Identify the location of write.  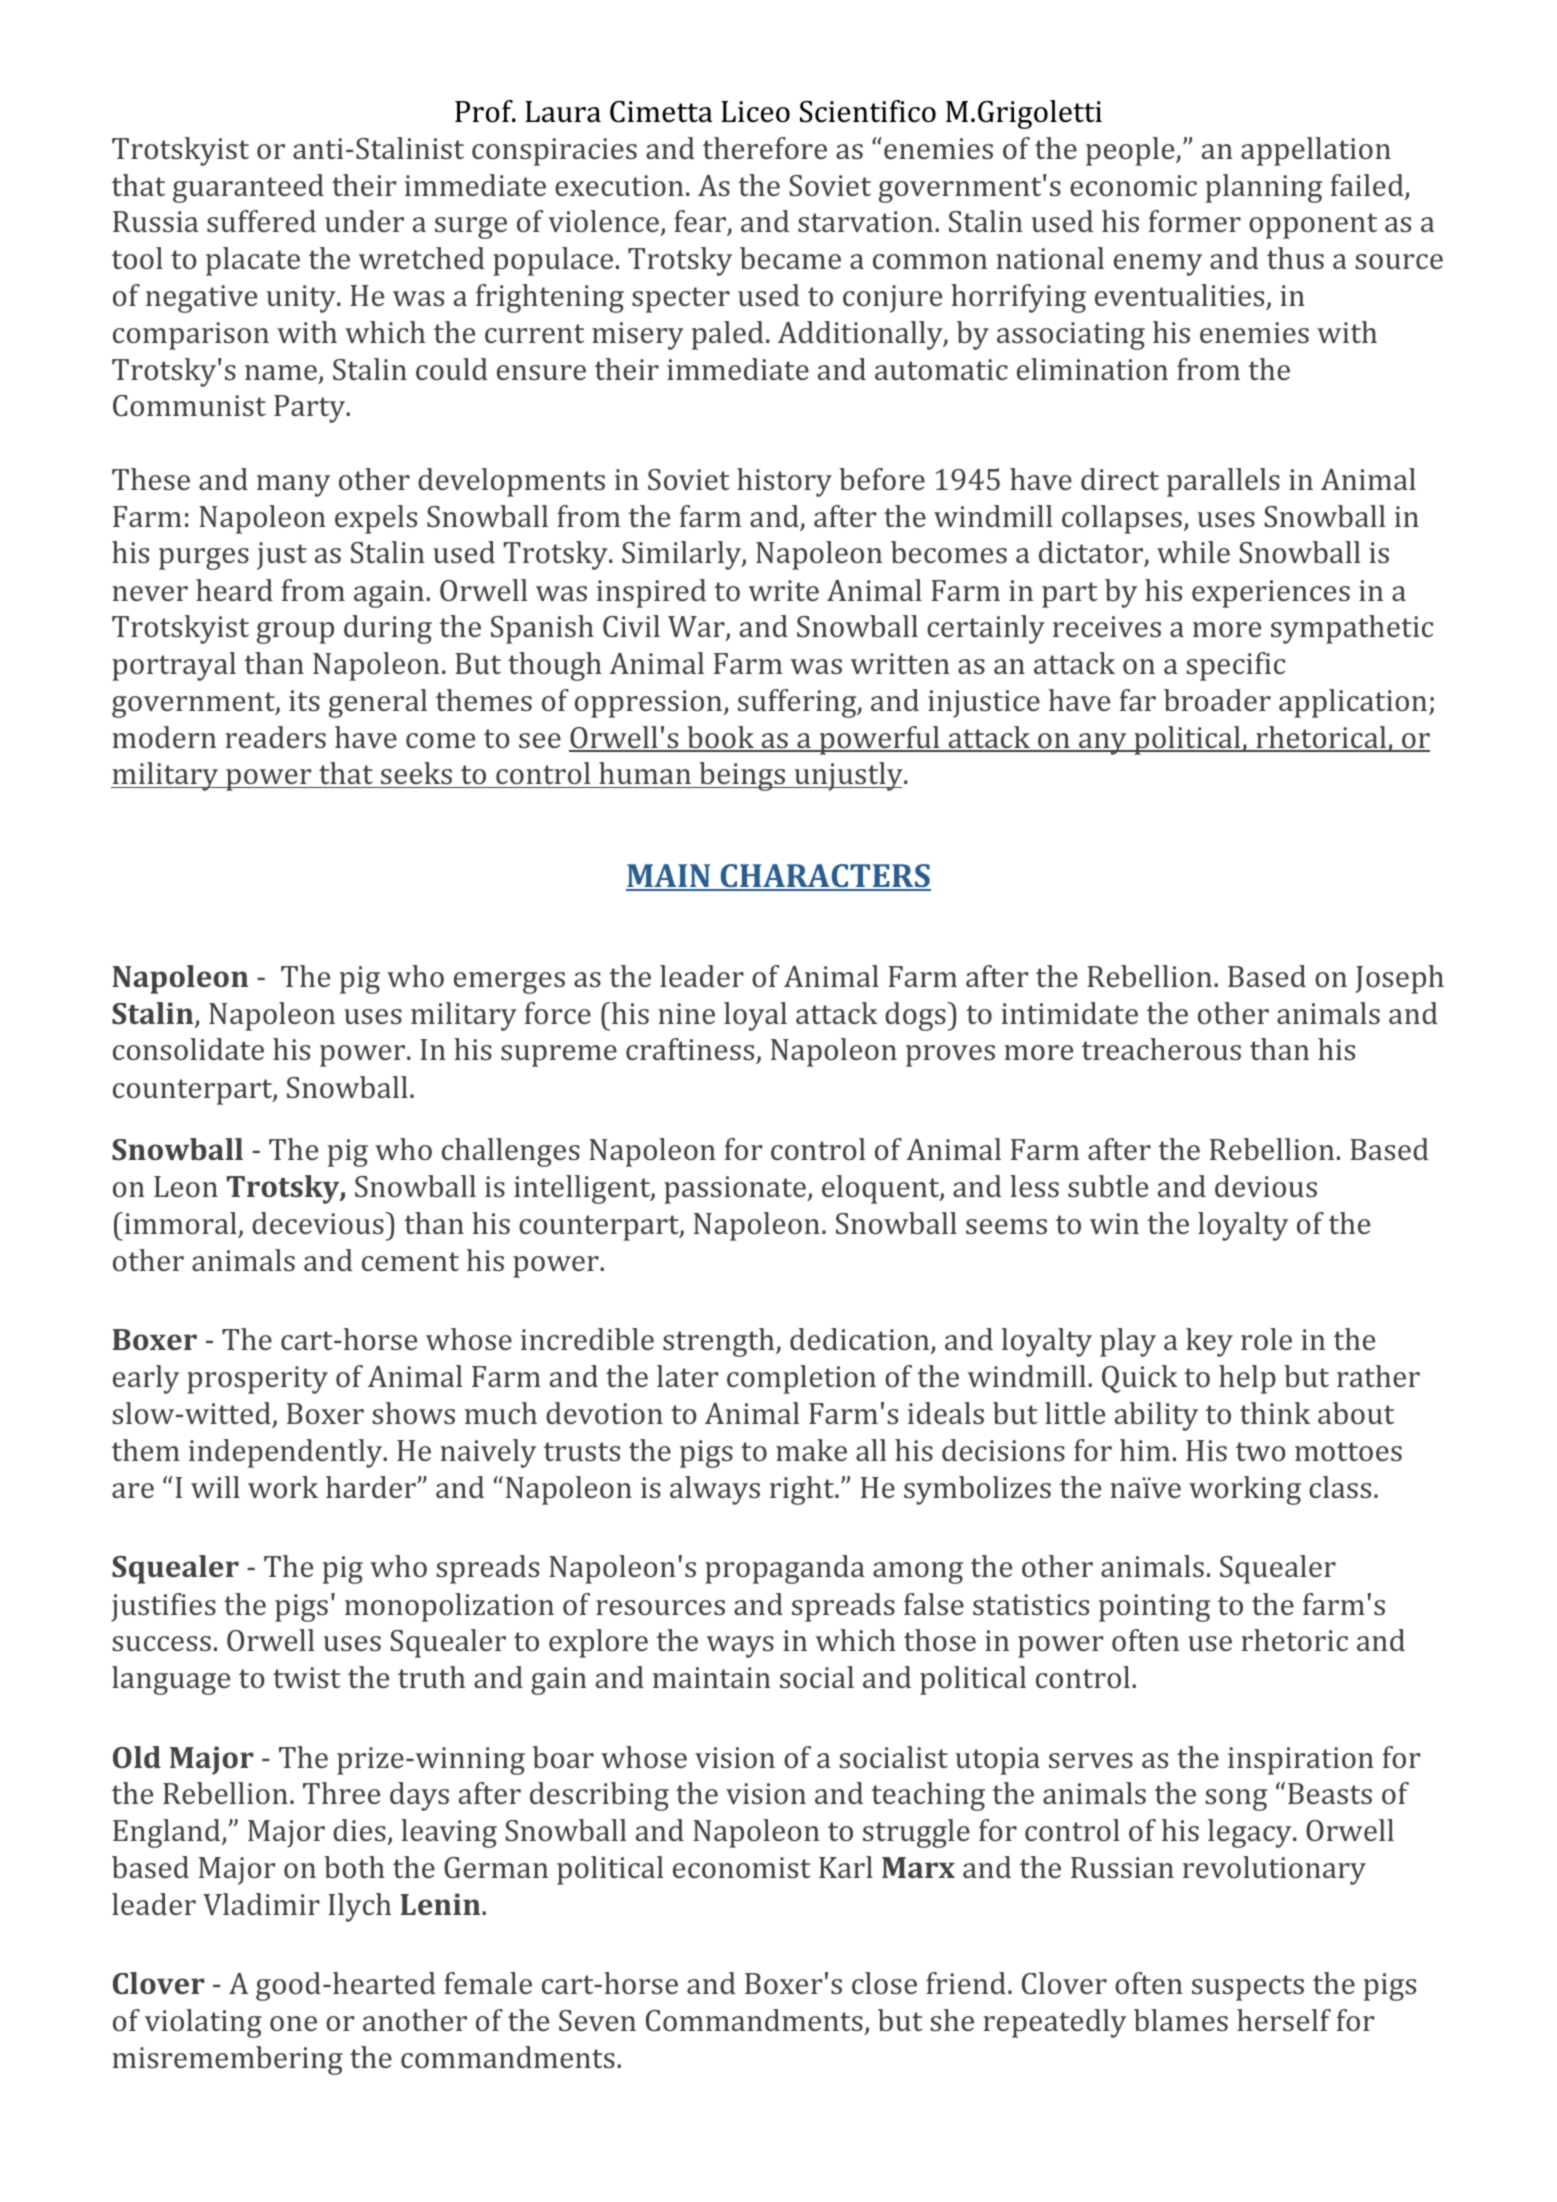
(784, 590).
